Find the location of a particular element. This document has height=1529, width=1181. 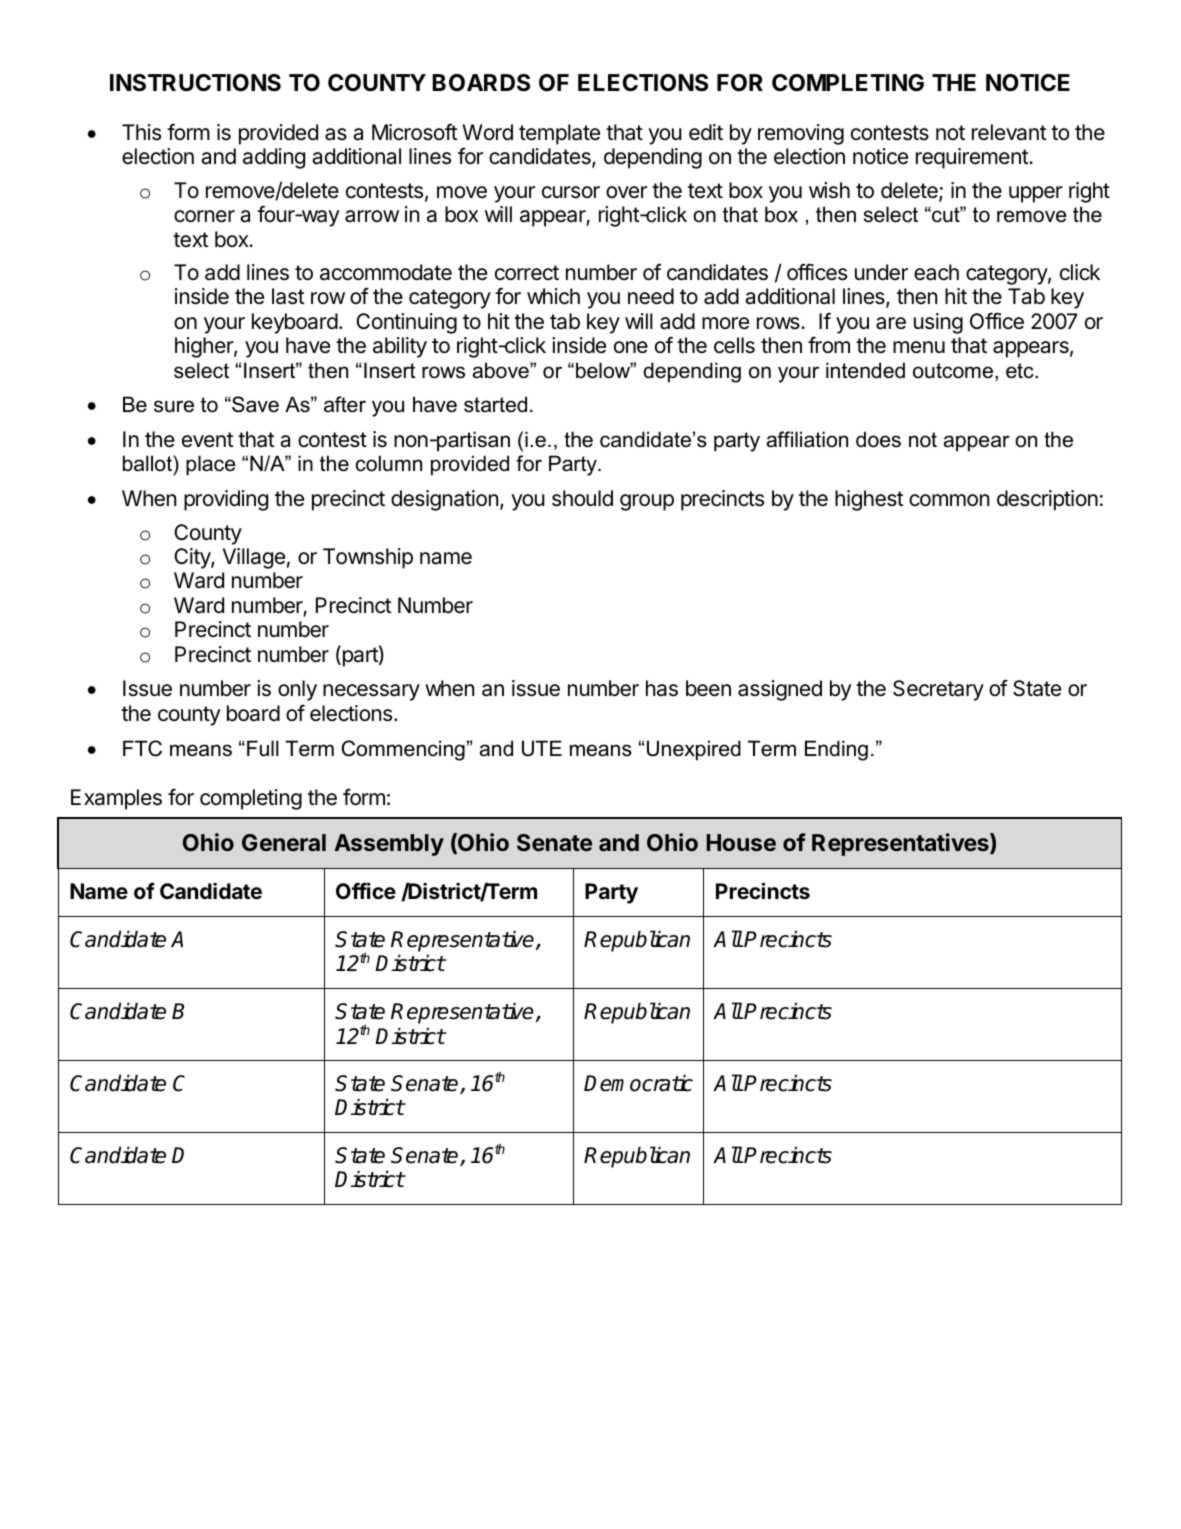

template is located at coordinates (559, 134).
